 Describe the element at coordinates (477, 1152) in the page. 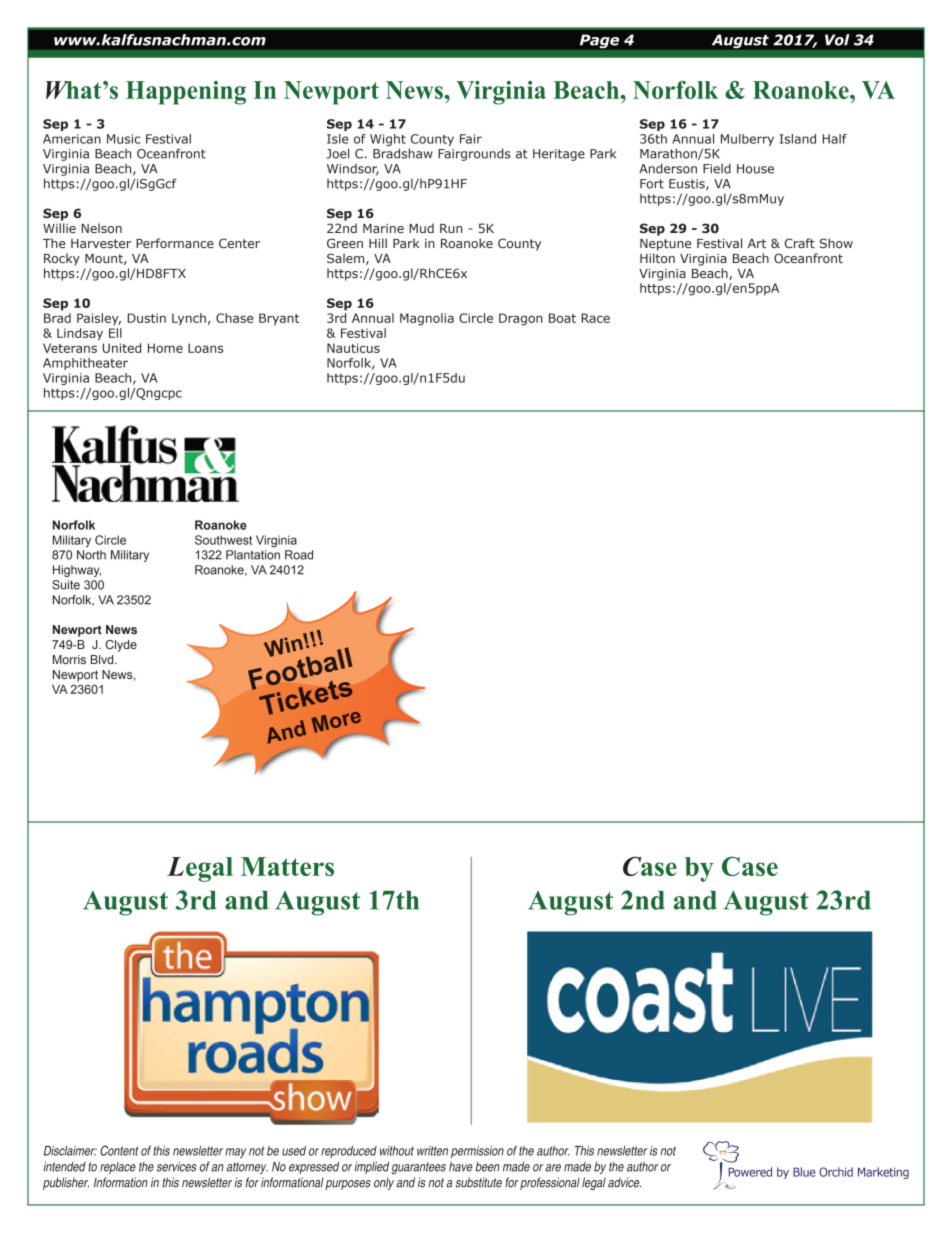

I see `permission` at that location.
